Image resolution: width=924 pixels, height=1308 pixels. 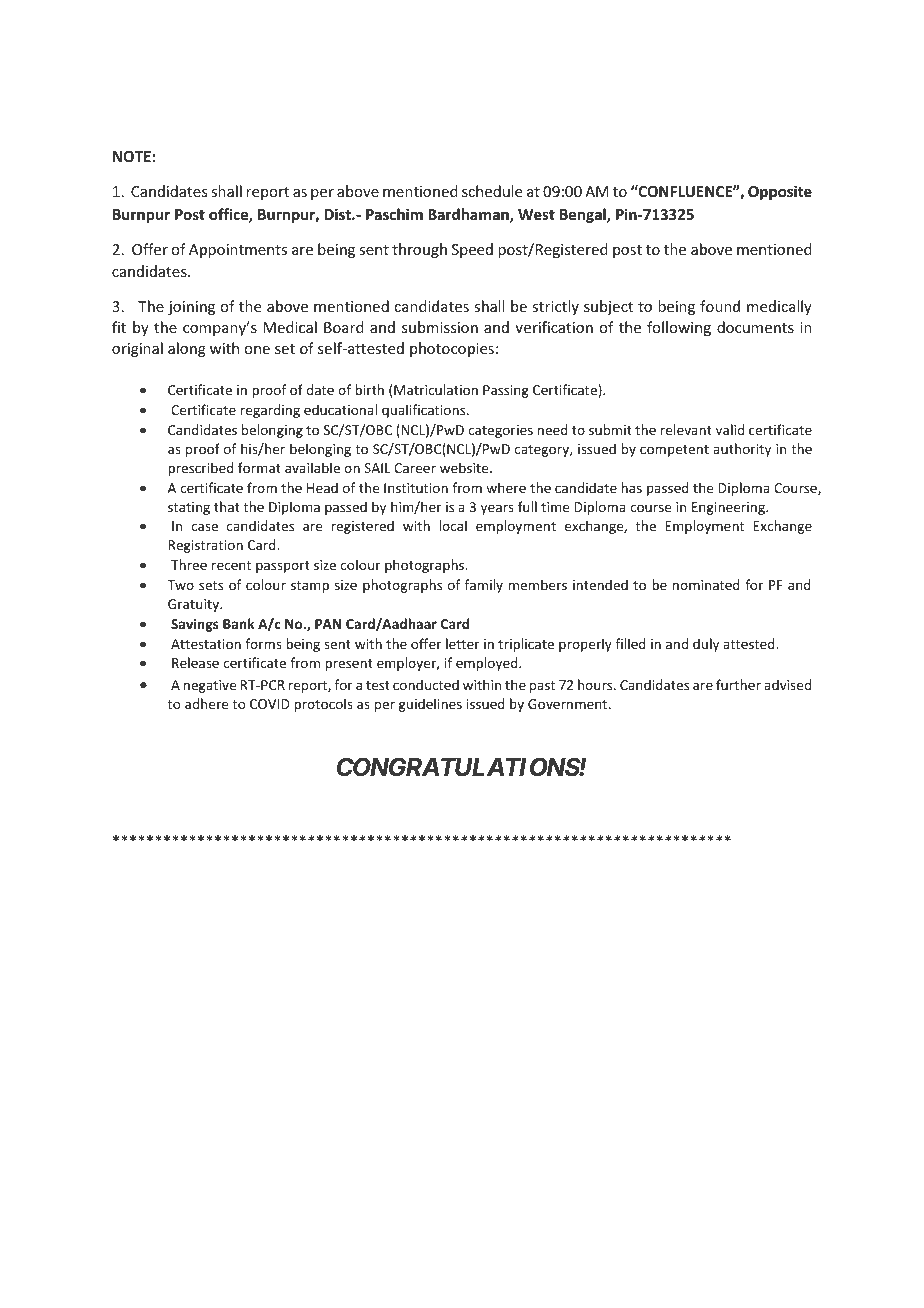 I want to click on nominated, so click(x=706, y=584).
